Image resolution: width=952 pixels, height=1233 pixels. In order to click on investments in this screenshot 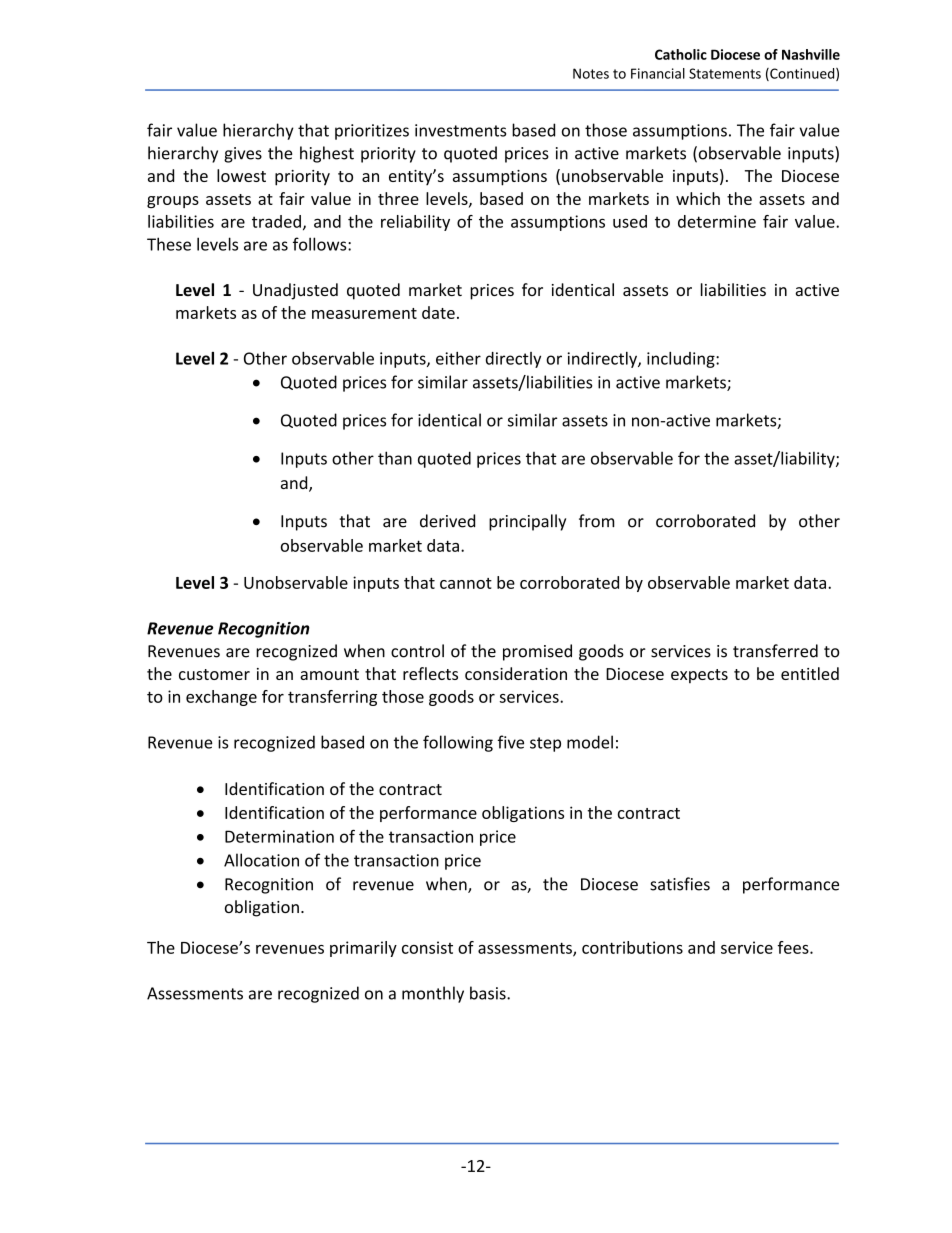, I will do `click(460, 130)`.
